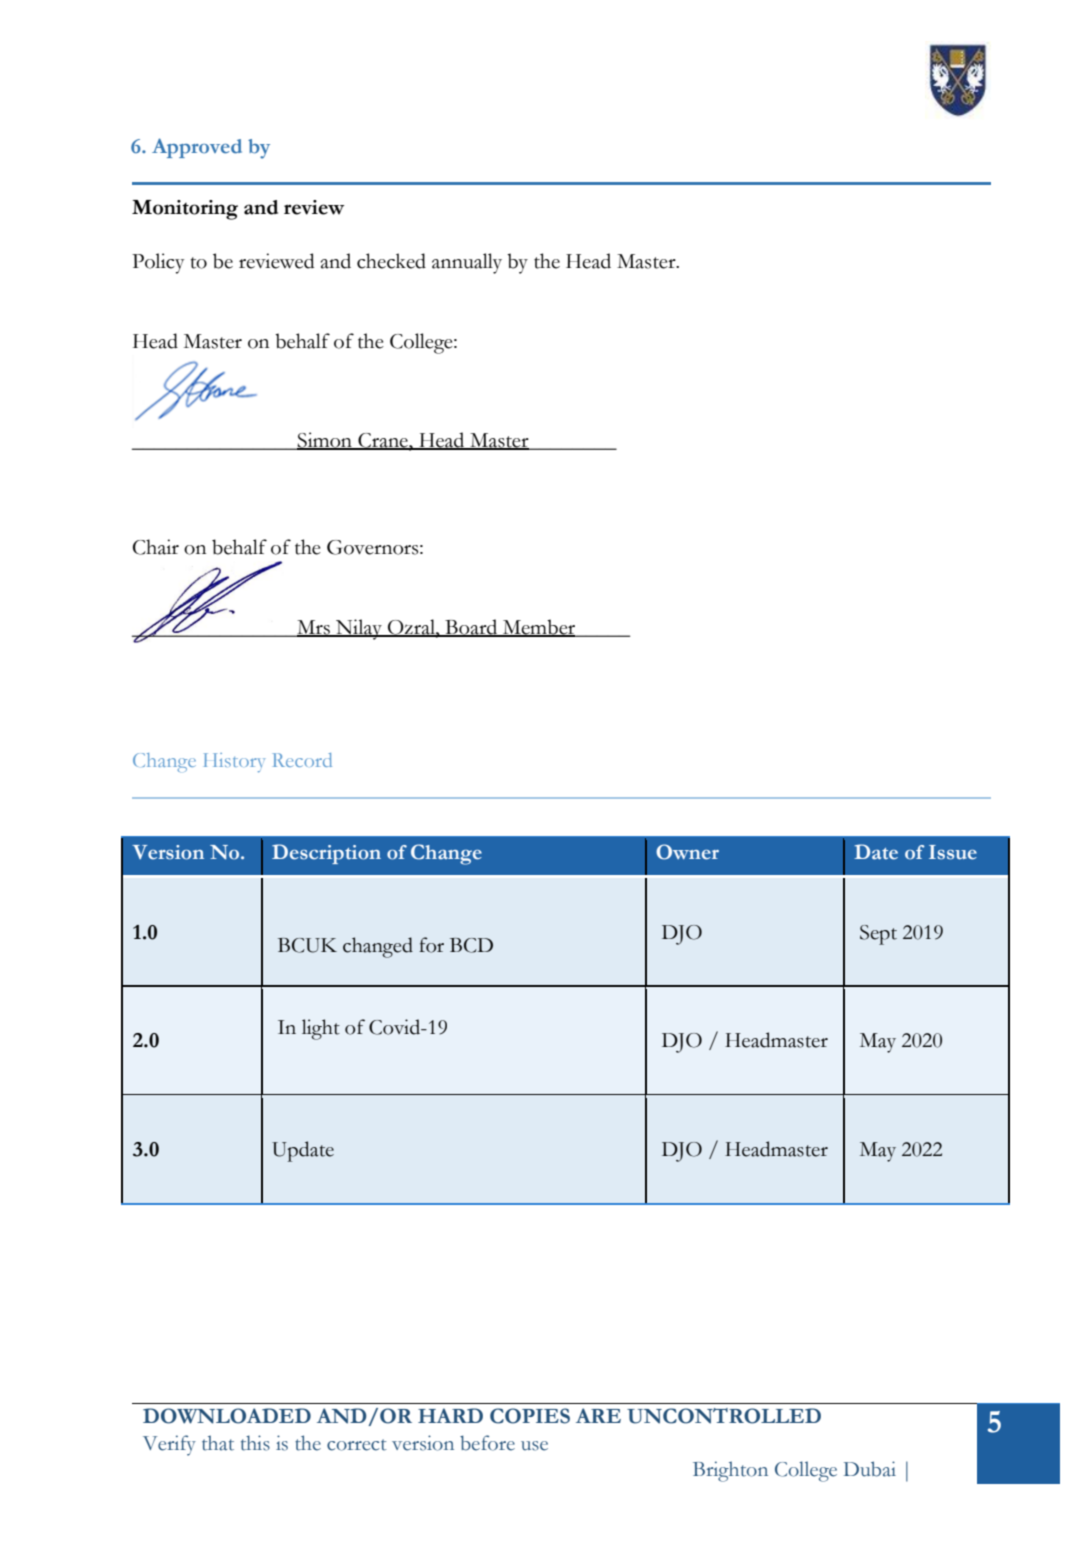  What do you see at coordinates (255, 1443) in the image?
I see `this` at bounding box center [255, 1443].
